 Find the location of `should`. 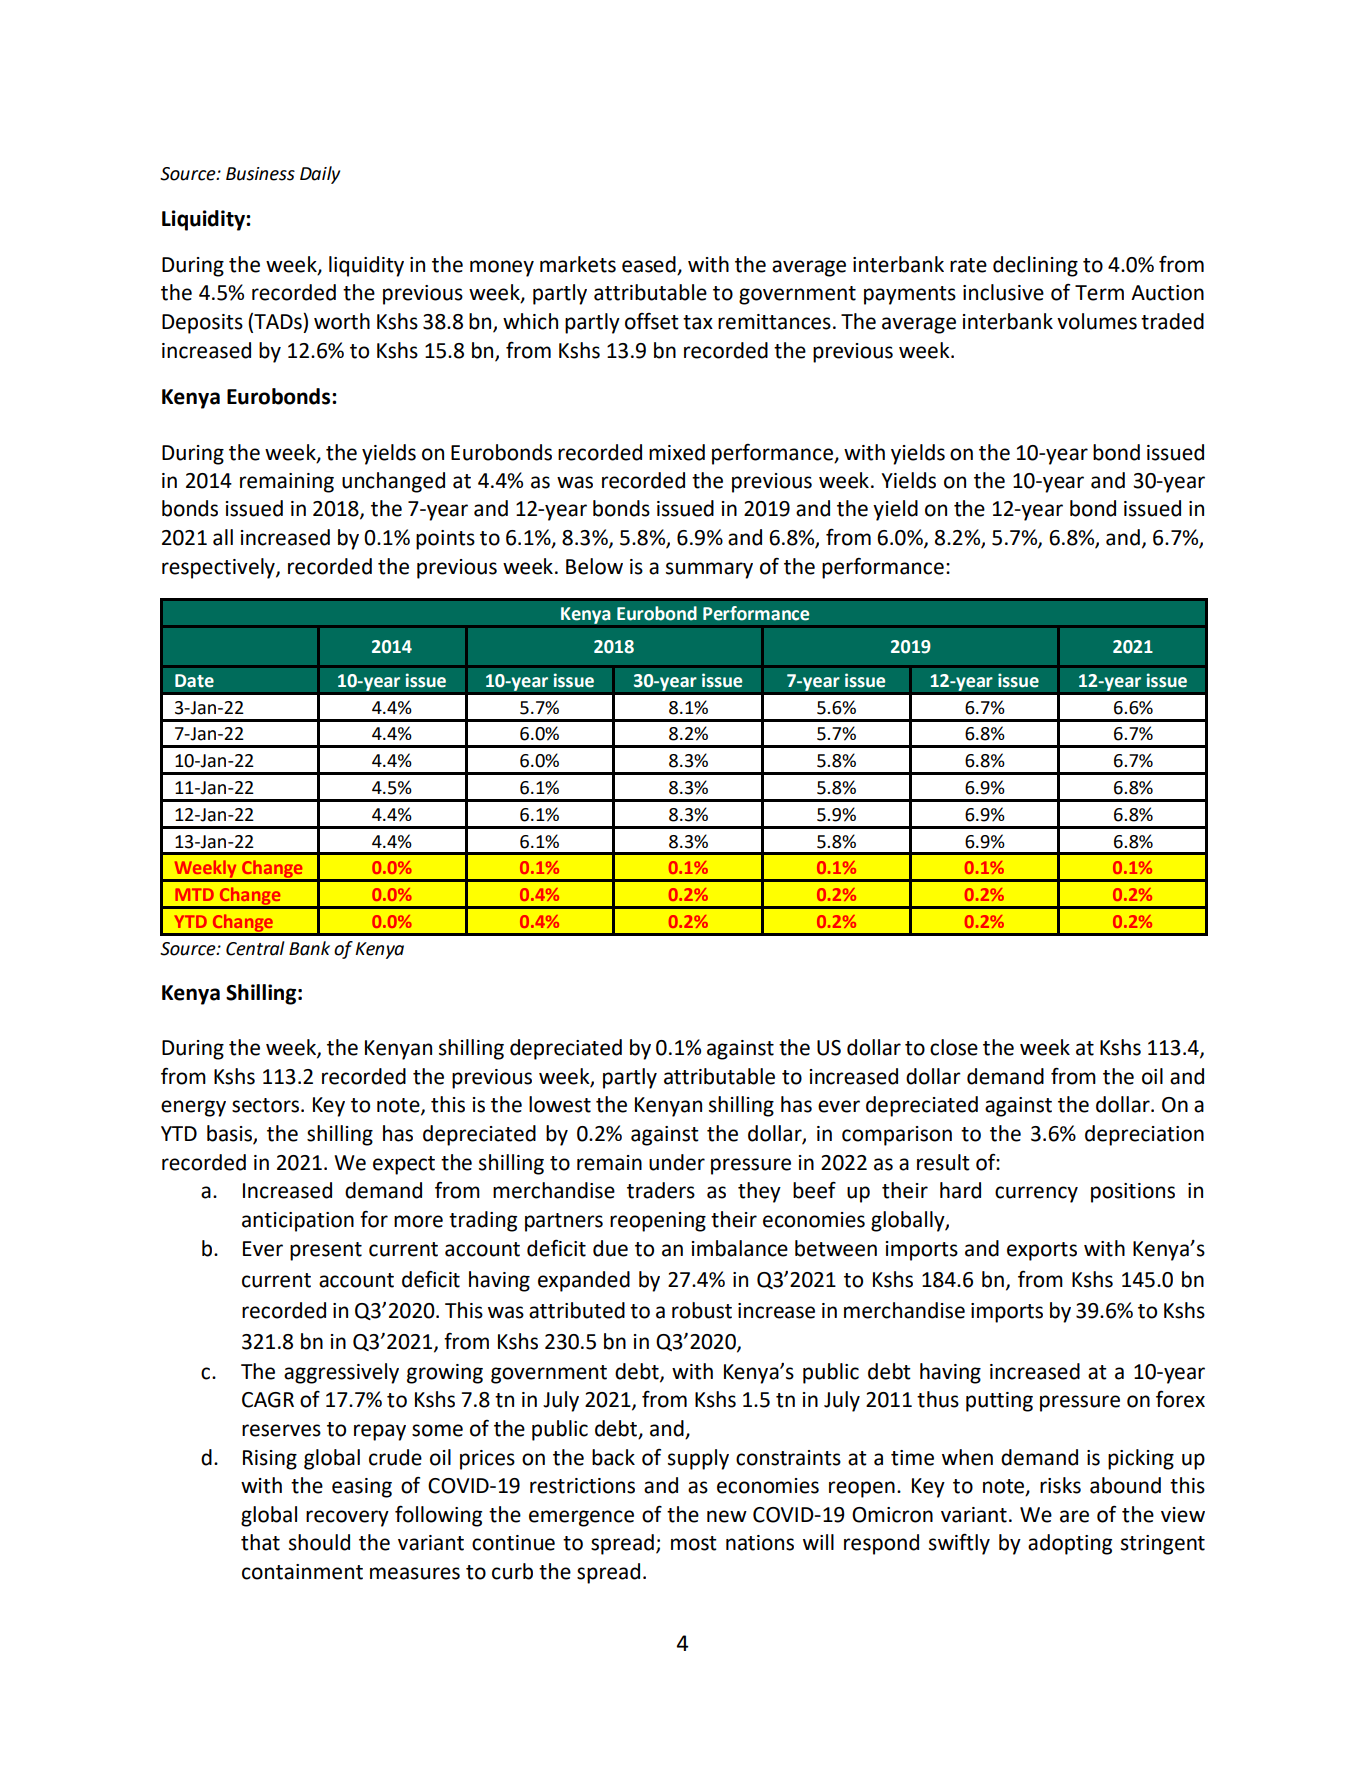

should is located at coordinates (319, 1542).
